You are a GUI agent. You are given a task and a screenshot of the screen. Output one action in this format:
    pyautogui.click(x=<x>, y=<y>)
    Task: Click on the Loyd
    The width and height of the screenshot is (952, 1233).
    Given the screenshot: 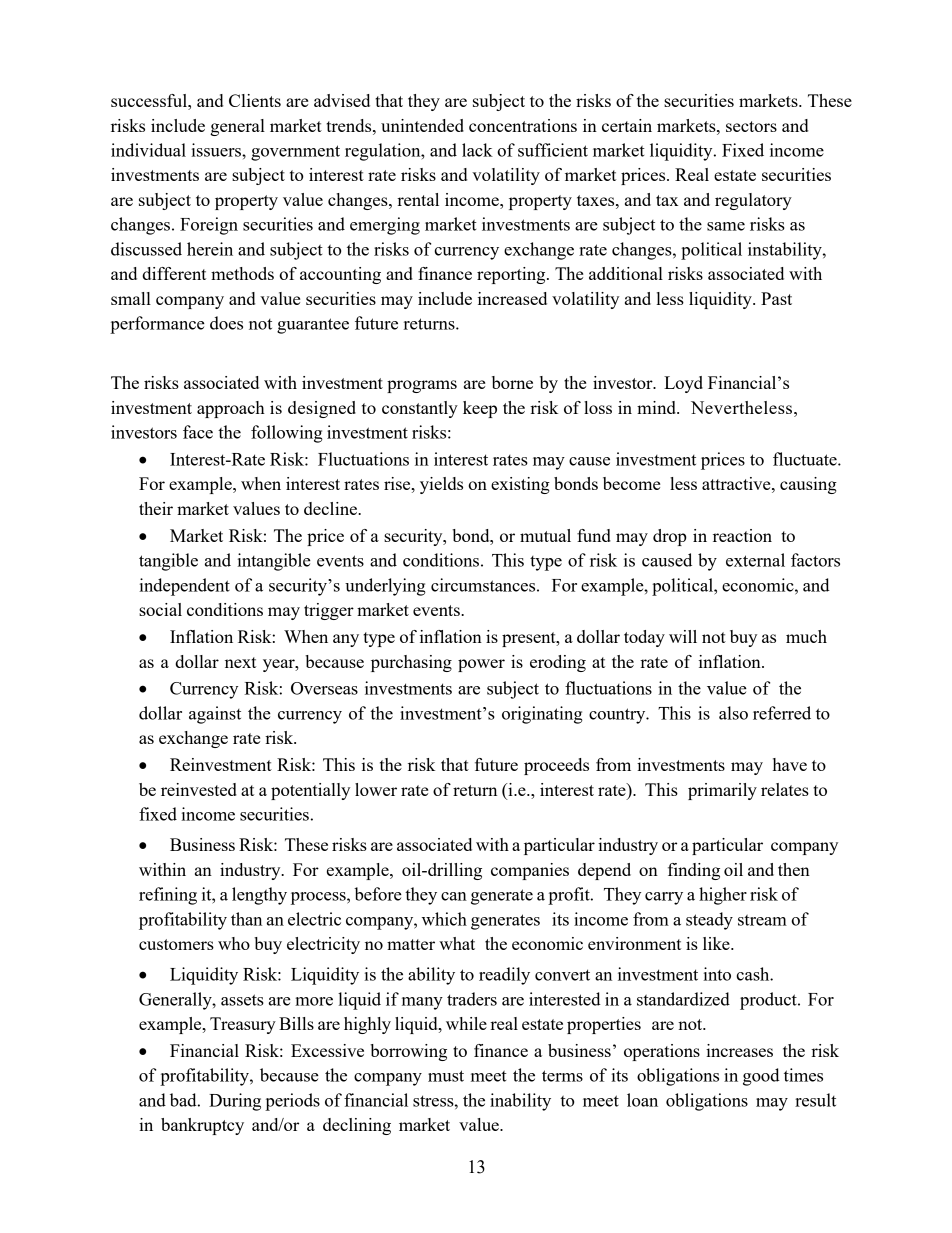 What is the action you would take?
    pyautogui.click(x=683, y=384)
